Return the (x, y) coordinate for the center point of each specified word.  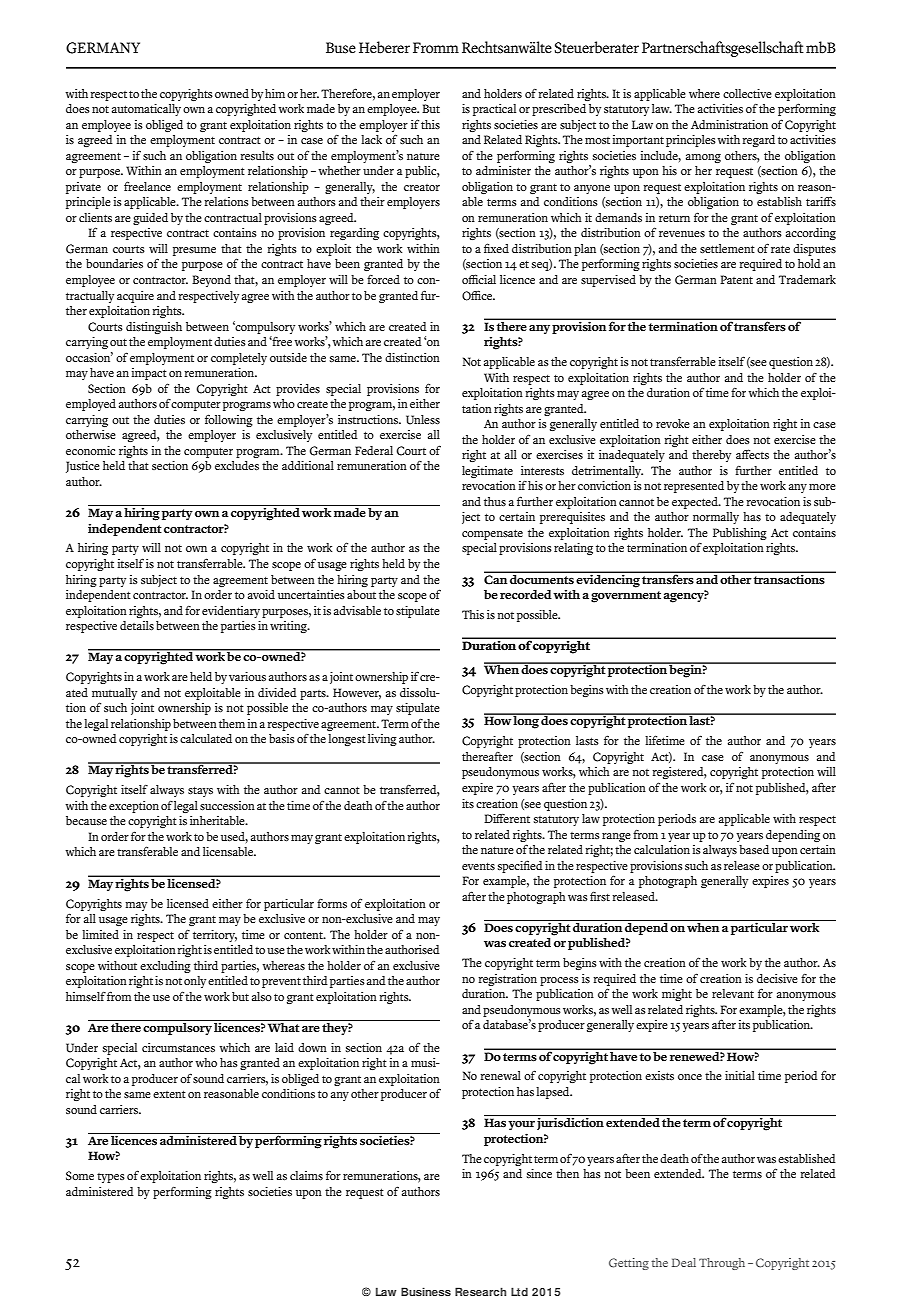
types (111, 1178)
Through (722, 1264)
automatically (146, 110)
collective (747, 93)
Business (426, 1292)
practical (494, 110)
